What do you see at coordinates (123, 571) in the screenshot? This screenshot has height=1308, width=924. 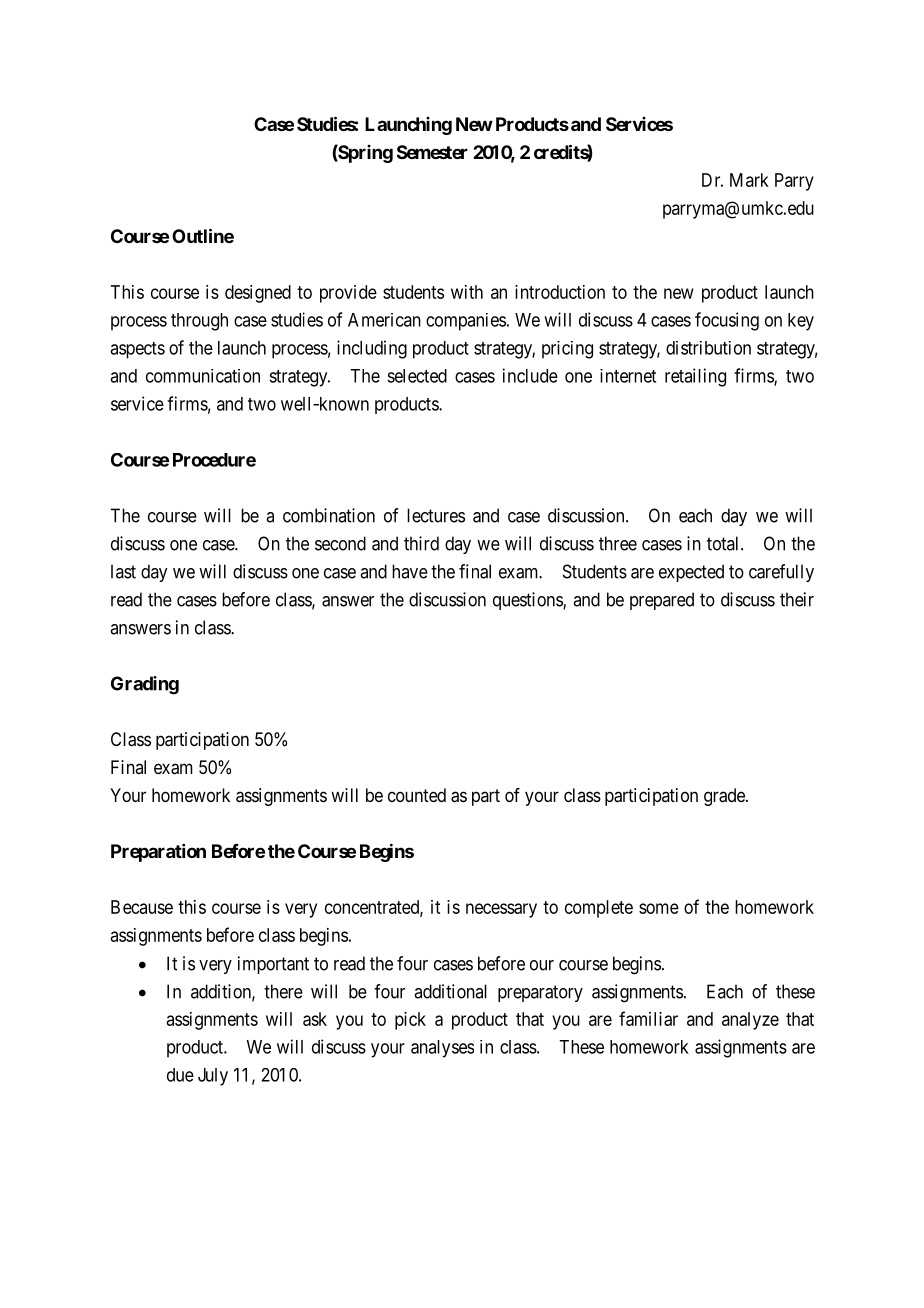 I see `last` at bounding box center [123, 571].
